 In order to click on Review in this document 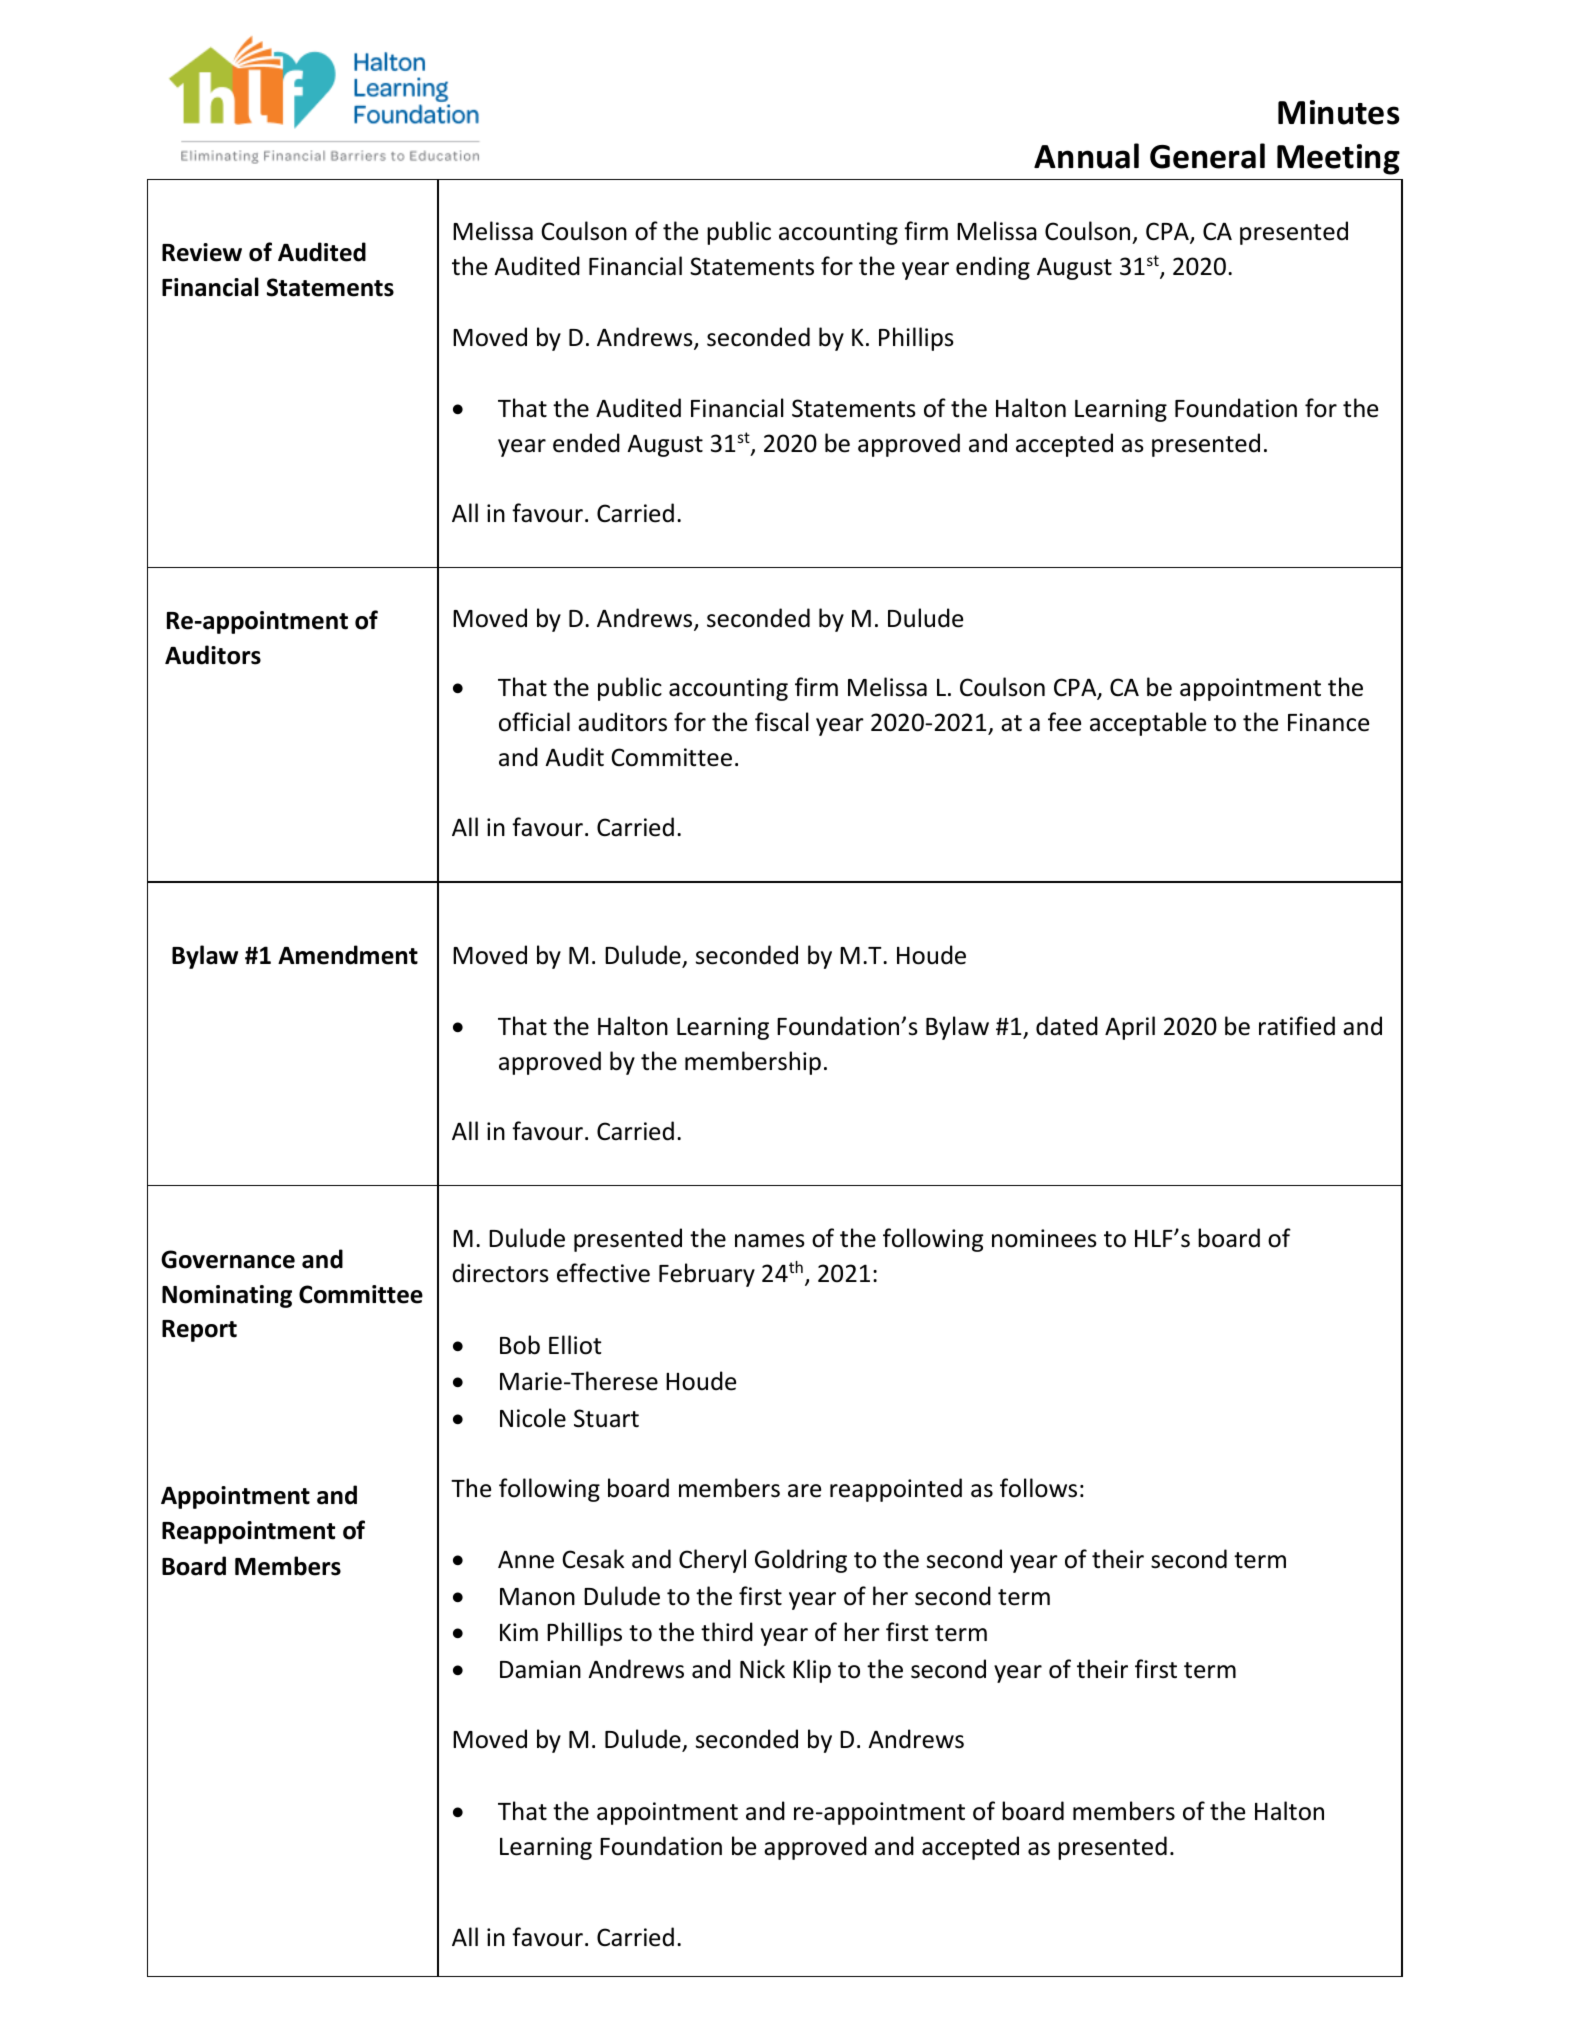, I will do `click(202, 252)`.
